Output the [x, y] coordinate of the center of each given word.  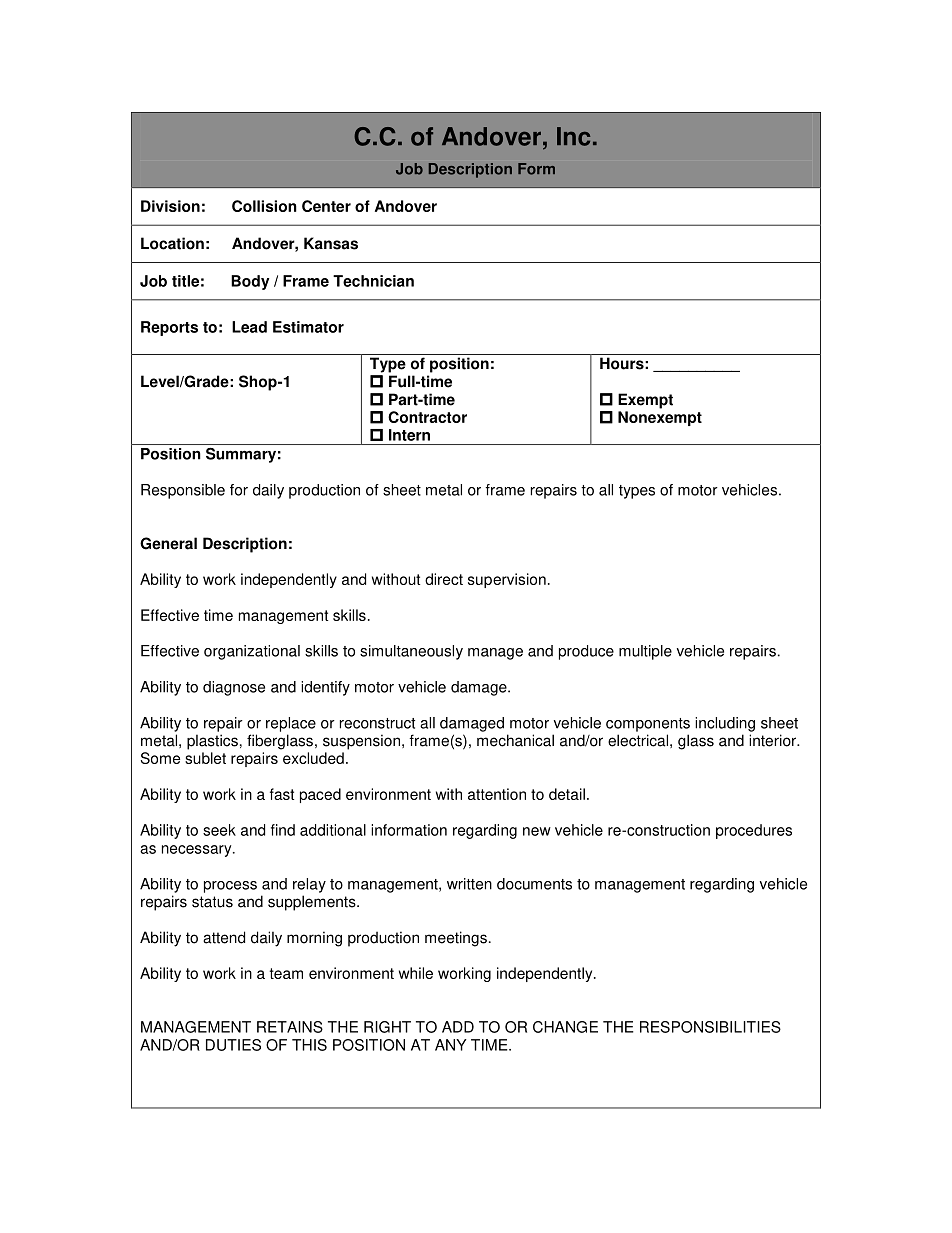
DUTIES [233, 1045]
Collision [264, 206]
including [725, 724]
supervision [507, 580]
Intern [409, 435]
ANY [451, 1045]
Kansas [331, 243]
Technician [373, 281]
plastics [212, 742]
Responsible [183, 491]
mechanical [515, 740]
